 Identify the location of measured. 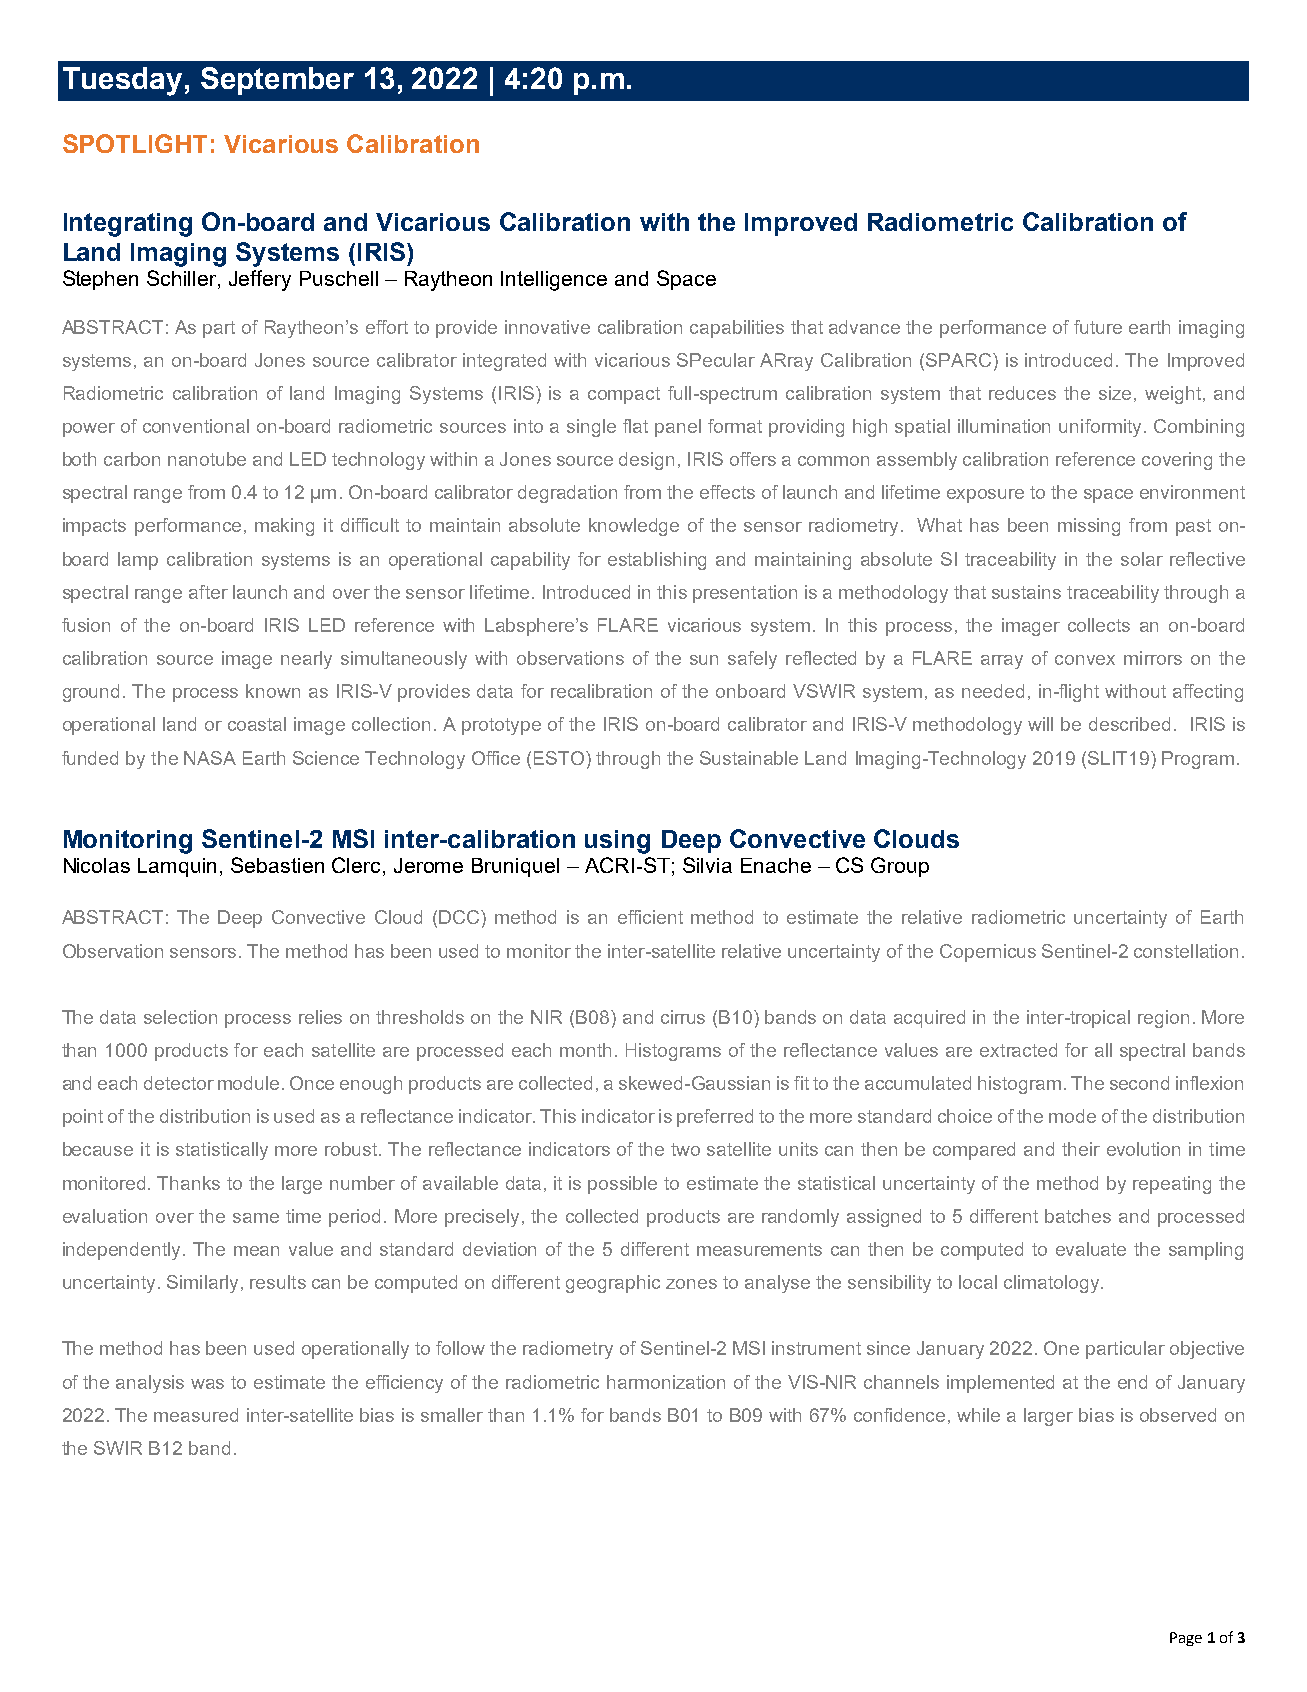
(196, 1415).
